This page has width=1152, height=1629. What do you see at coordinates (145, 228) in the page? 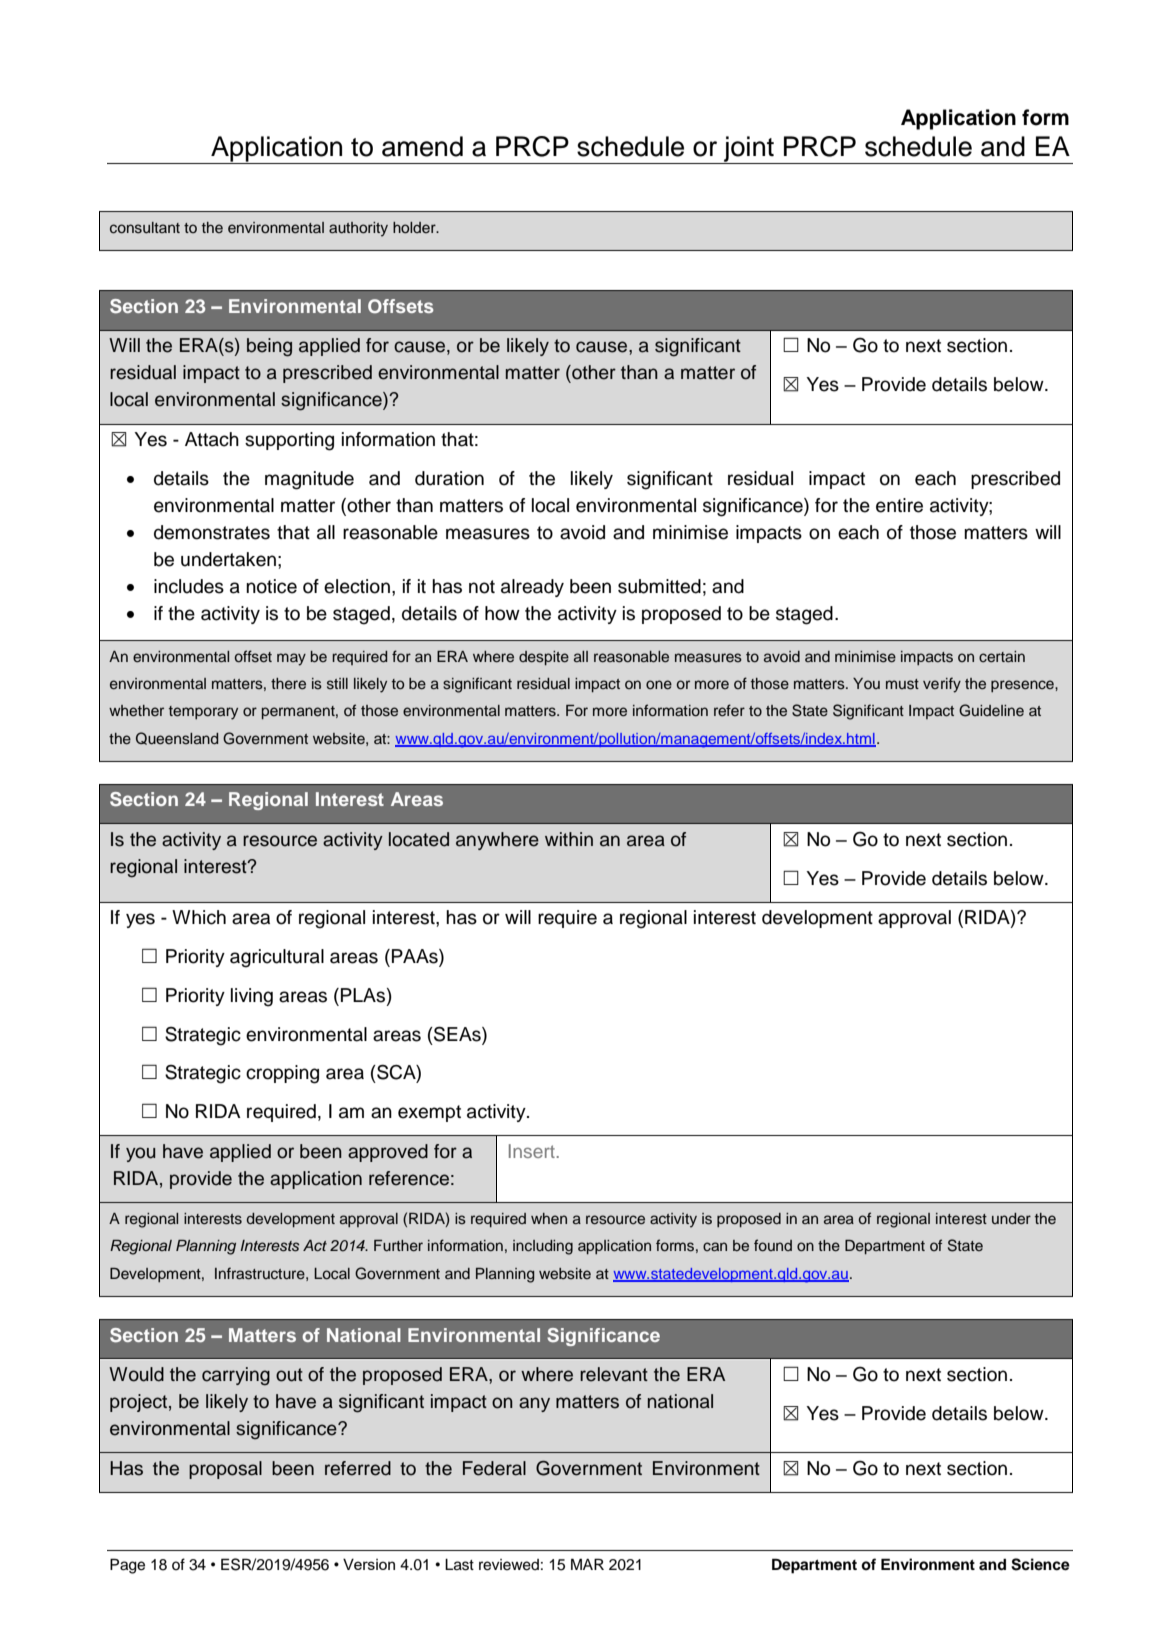
I see `consultant` at bounding box center [145, 228].
